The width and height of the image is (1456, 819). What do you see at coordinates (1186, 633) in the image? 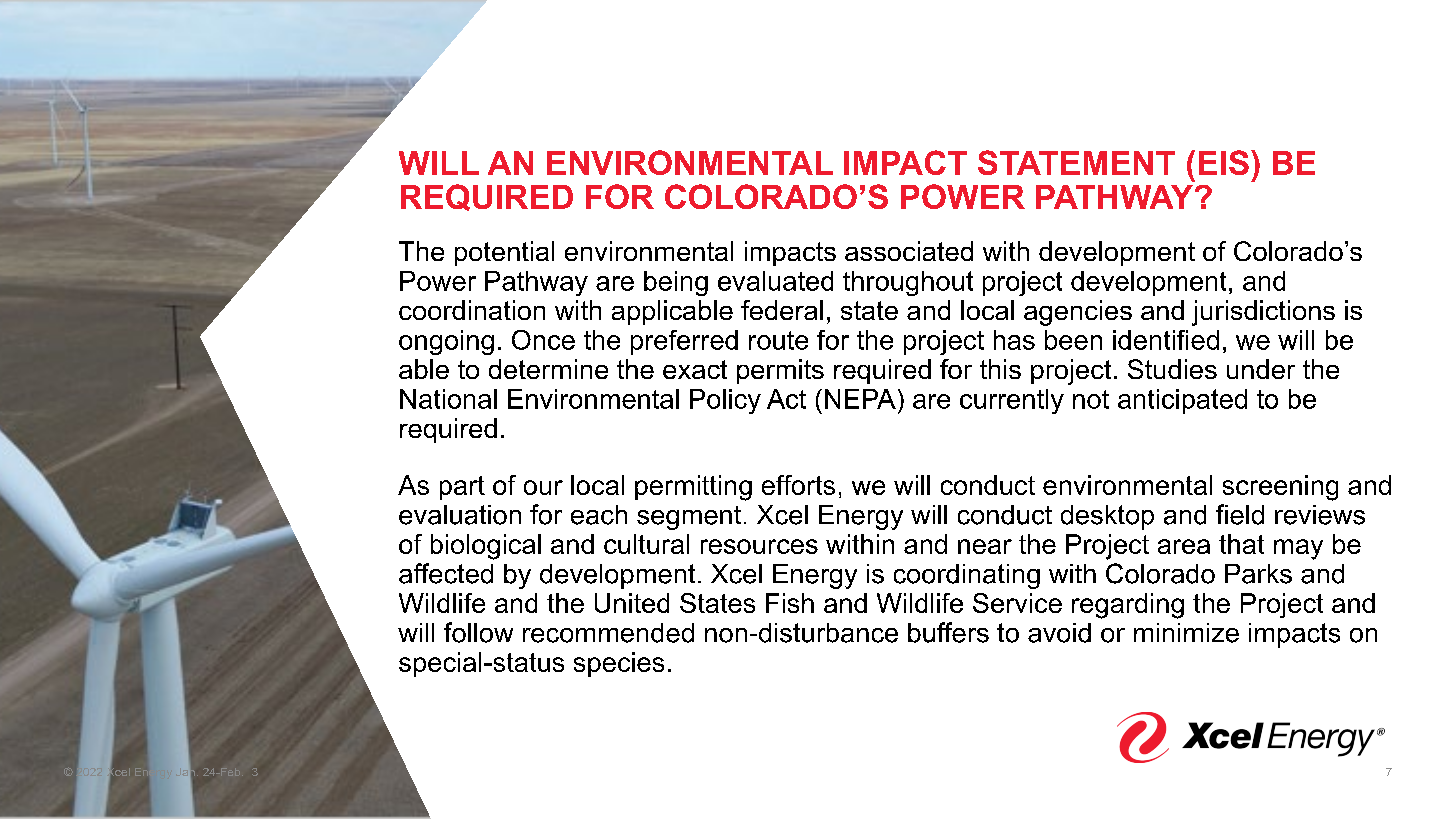
I see `minimize` at bounding box center [1186, 633].
